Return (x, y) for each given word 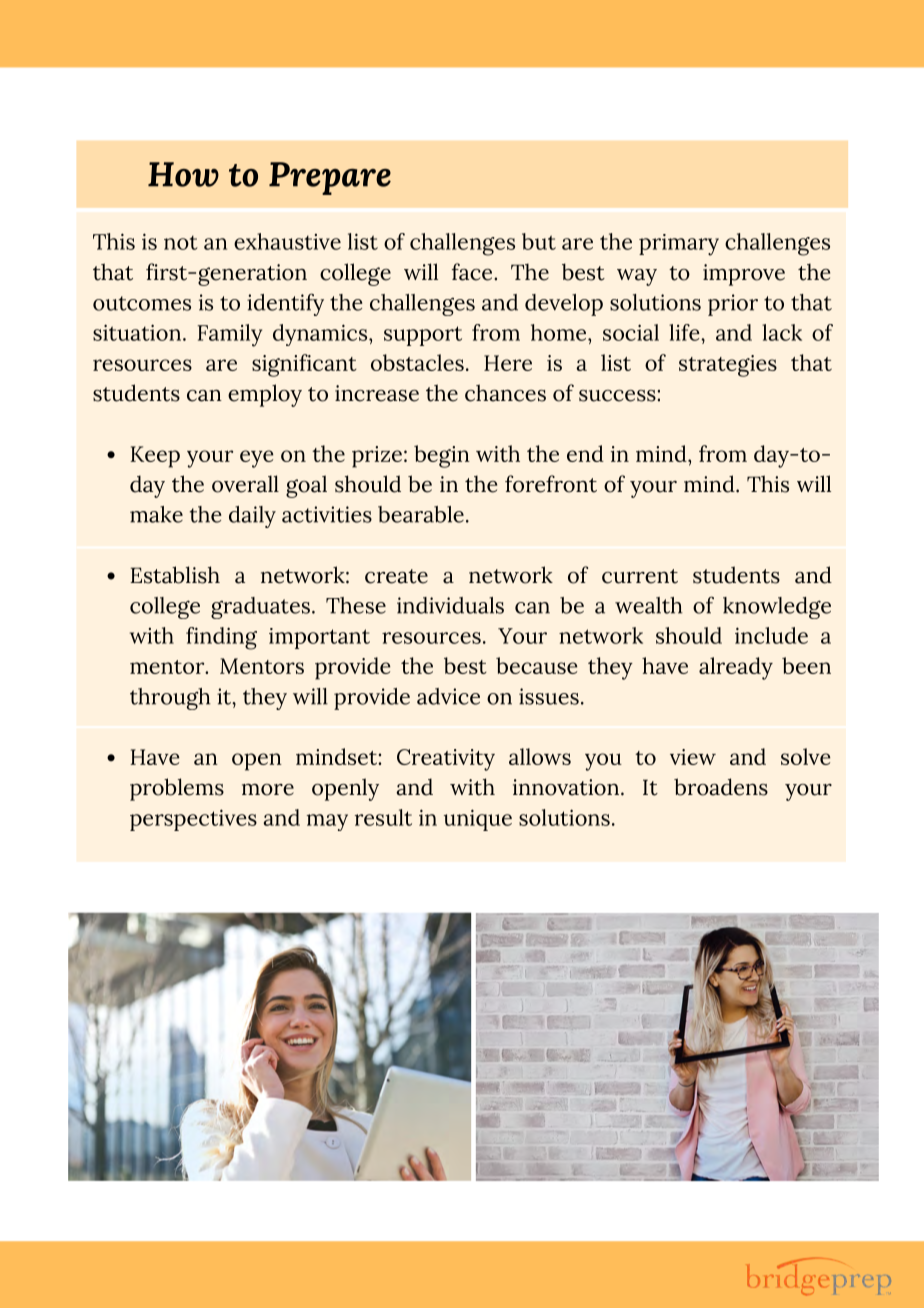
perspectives (193, 820)
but (539, 241)
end (585, 453)
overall (245, 484)
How (183, 174)
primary (679, 245)
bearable (421, 514)
